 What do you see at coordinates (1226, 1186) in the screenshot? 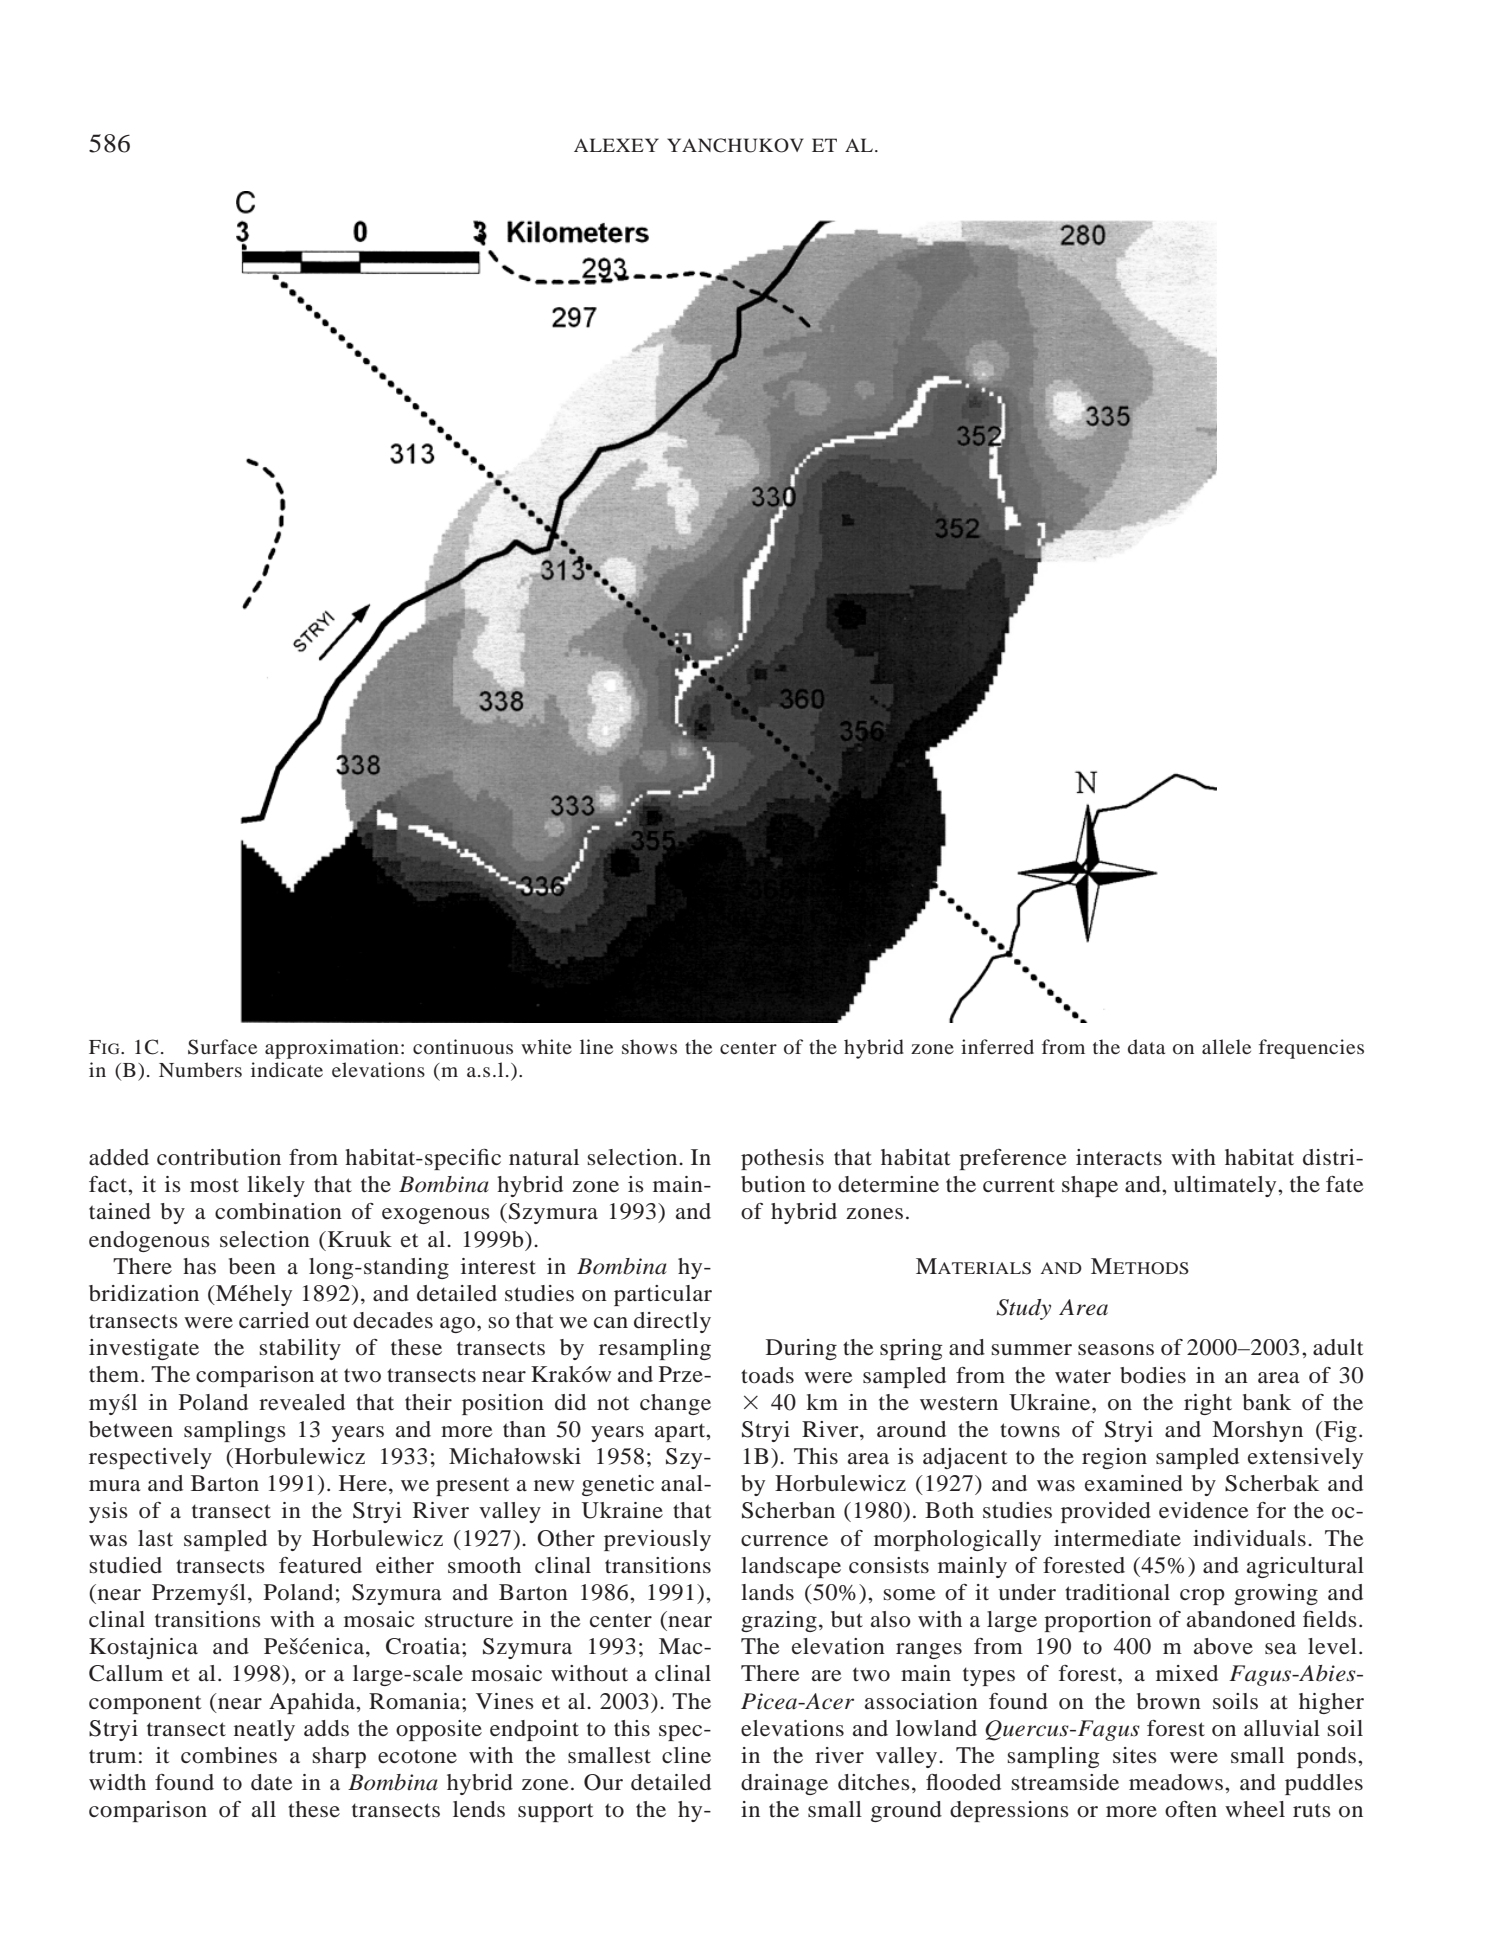
I see `ultimately` at bounding box center [1226, 1186].
